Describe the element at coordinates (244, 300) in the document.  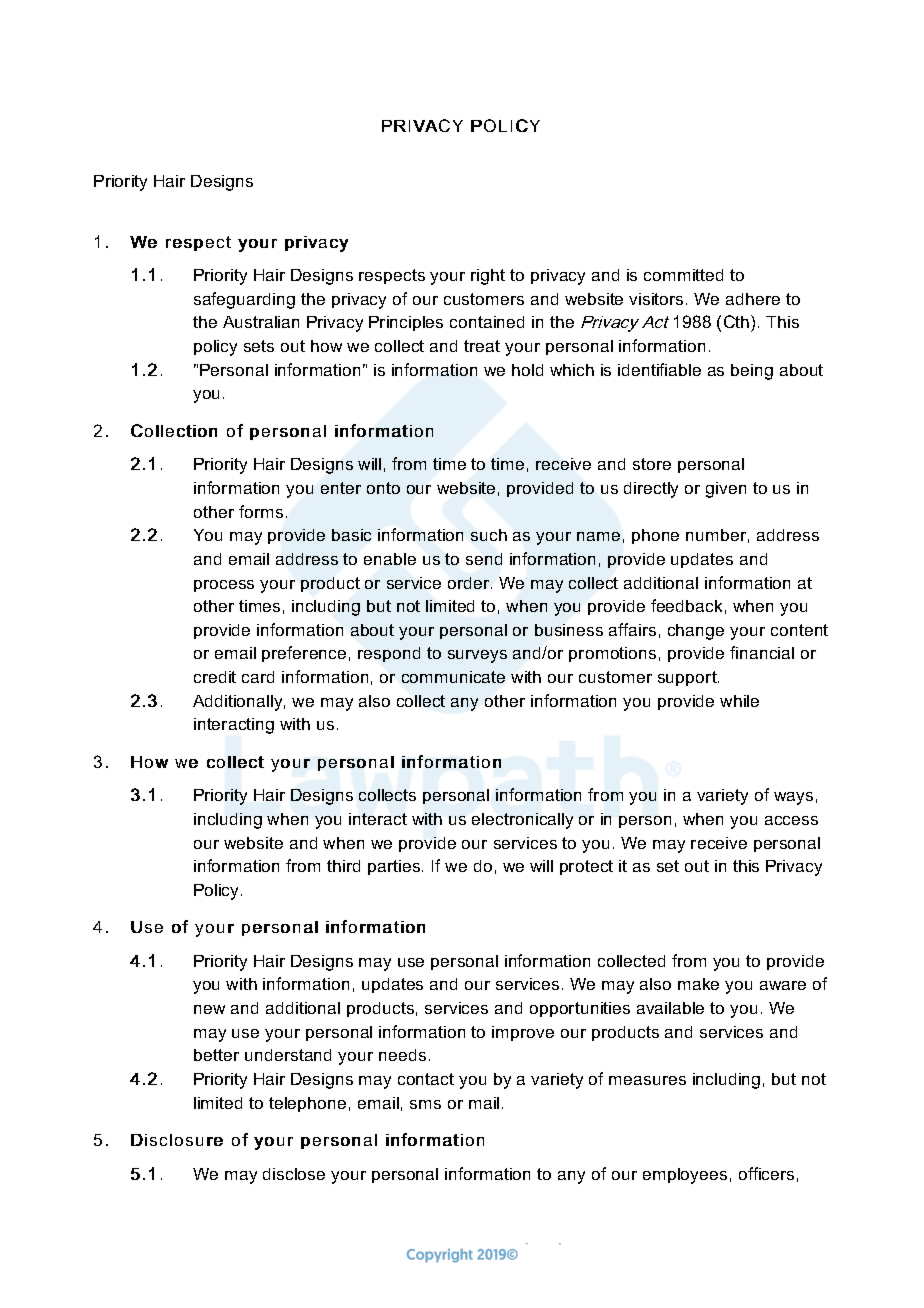
I see `safeguarding` at that location.
